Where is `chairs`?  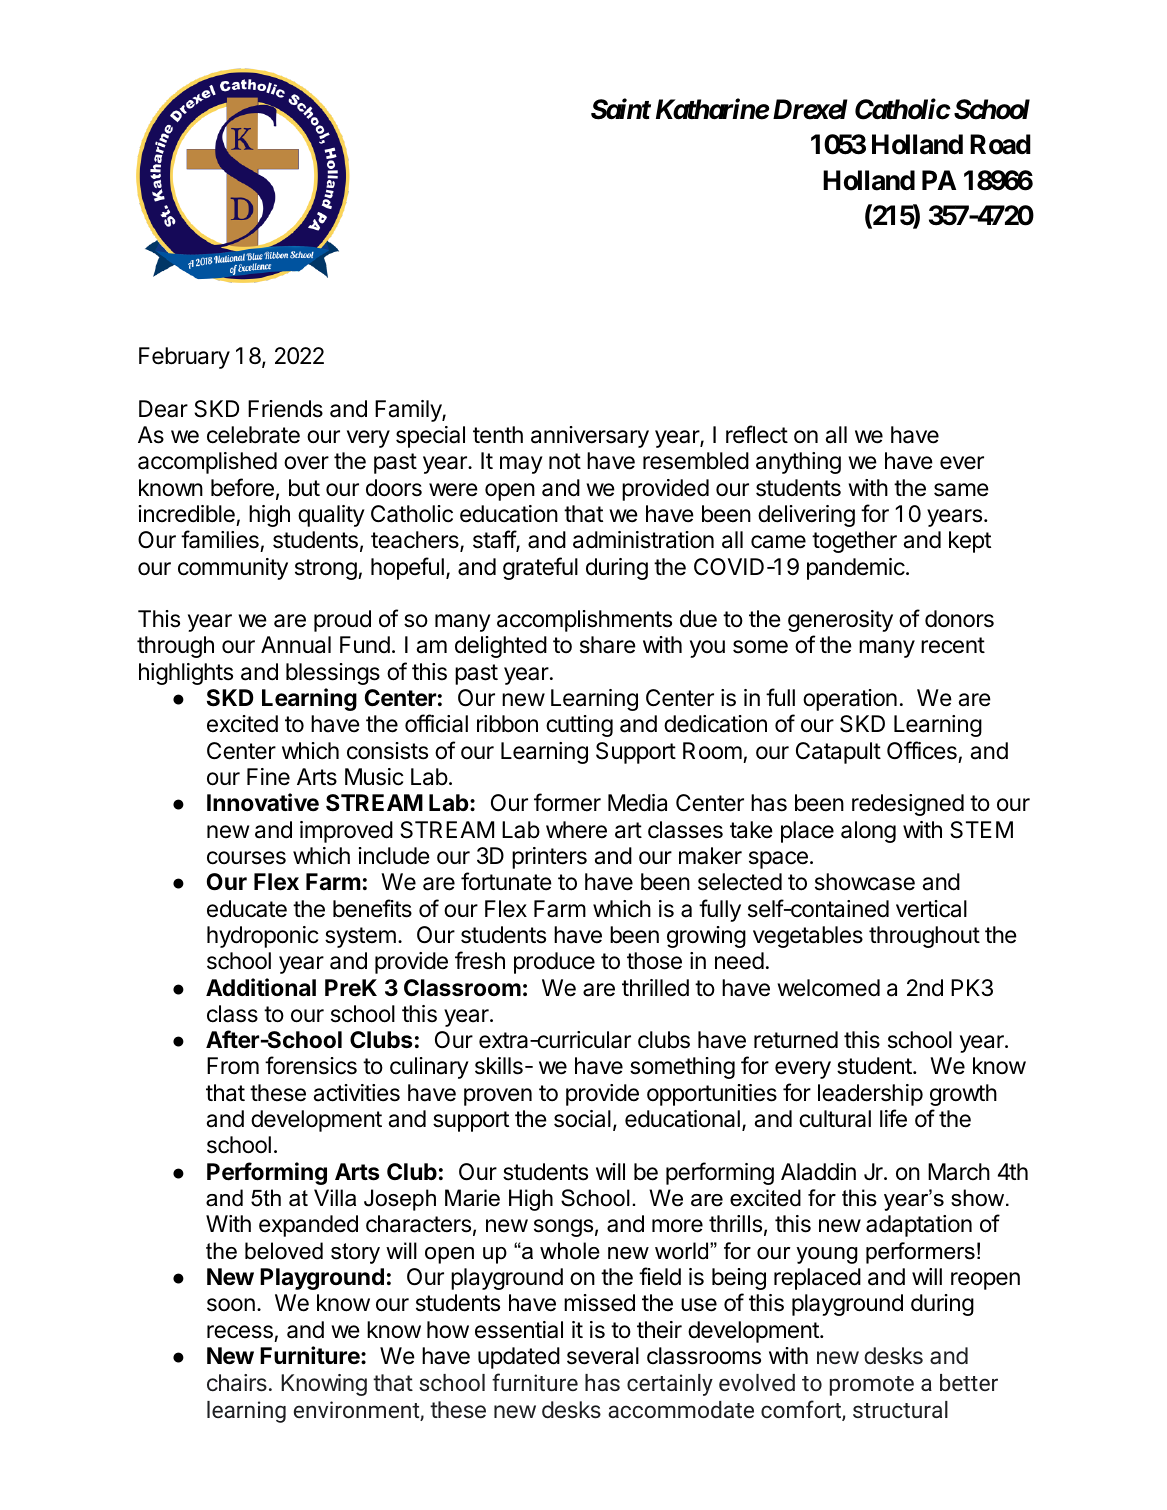 chairs is located at coordinates (237, 1383).
